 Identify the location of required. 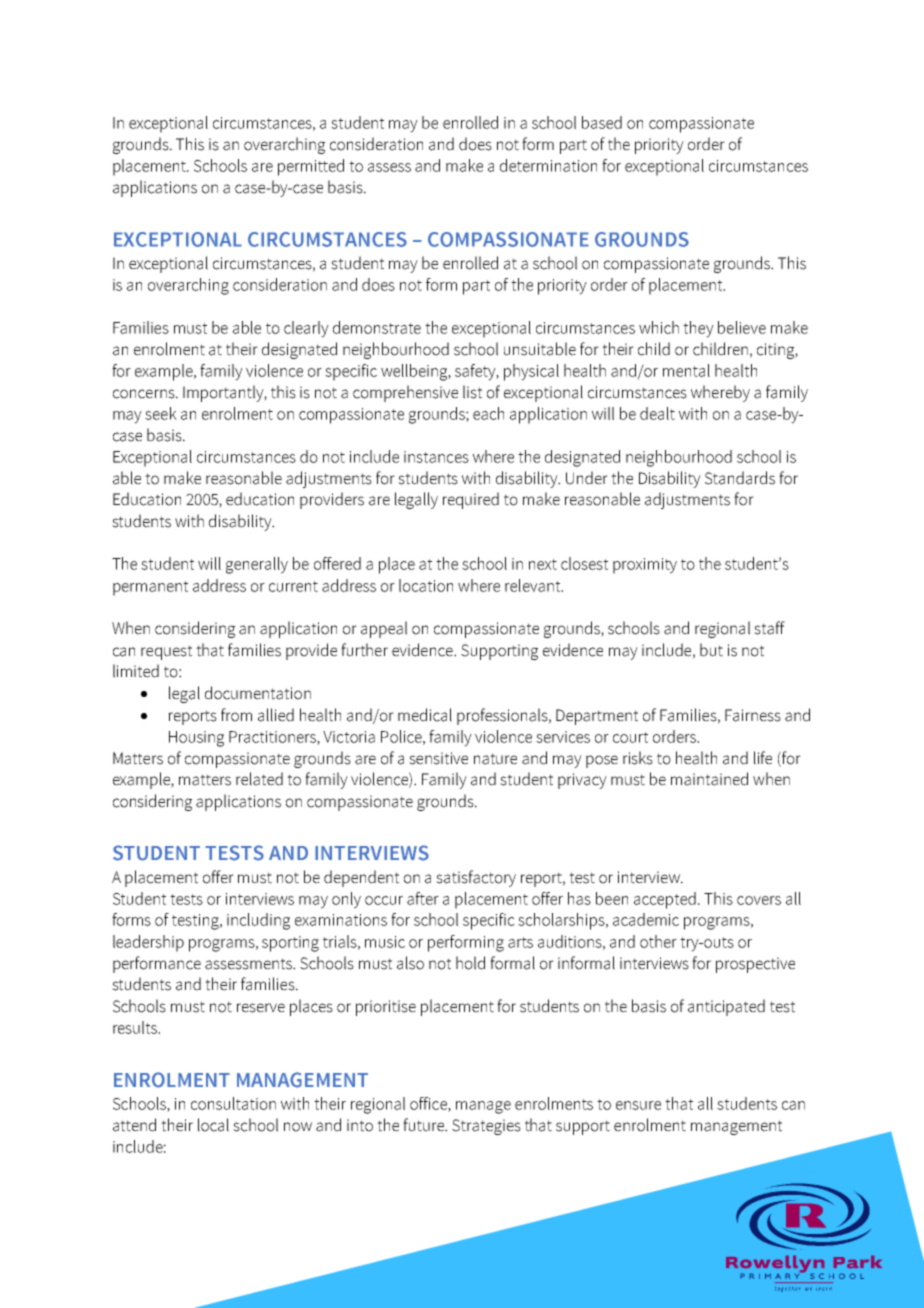
(471, 500).
